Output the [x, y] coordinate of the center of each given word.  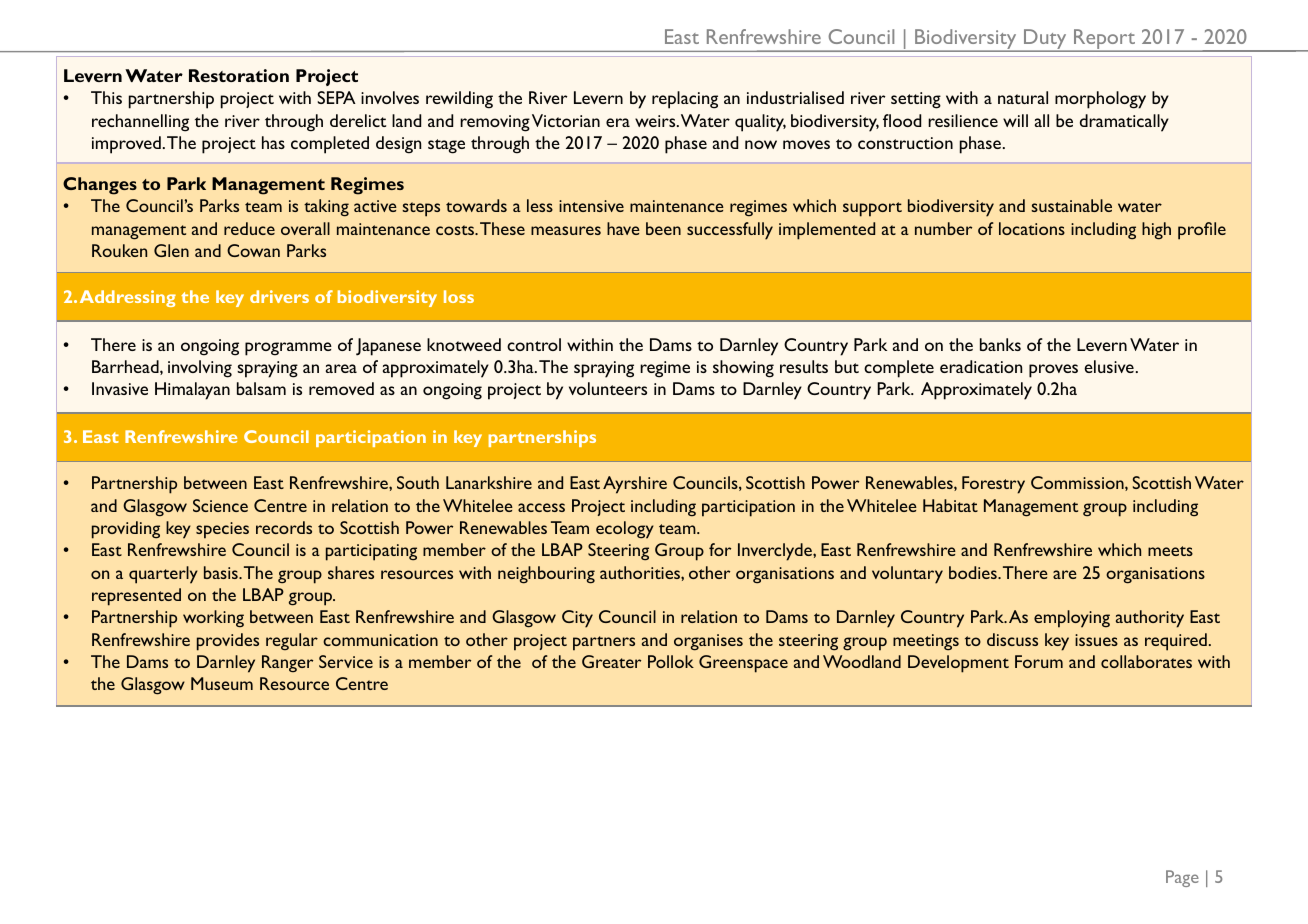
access [541, 507]
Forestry [993, 485]
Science [220, 505]
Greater [611, 661]
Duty [1045, 40]
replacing [685, 100]
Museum [222, 683]
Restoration [239, 75]
